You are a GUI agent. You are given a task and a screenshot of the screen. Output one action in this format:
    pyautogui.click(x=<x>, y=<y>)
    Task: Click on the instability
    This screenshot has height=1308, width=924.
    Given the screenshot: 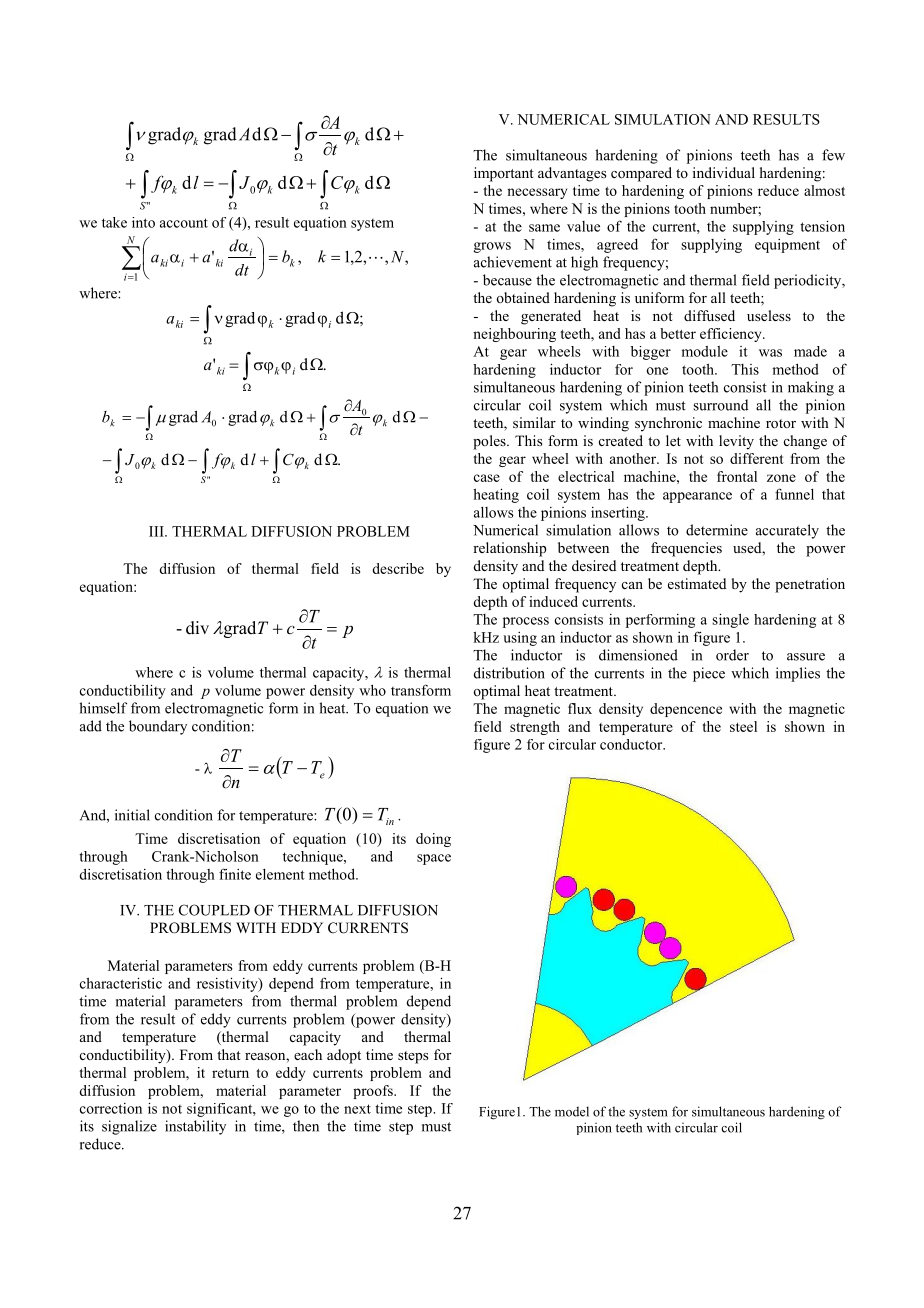 What is the action you would take?
    pyautogui.click(x=195, y=1127)
